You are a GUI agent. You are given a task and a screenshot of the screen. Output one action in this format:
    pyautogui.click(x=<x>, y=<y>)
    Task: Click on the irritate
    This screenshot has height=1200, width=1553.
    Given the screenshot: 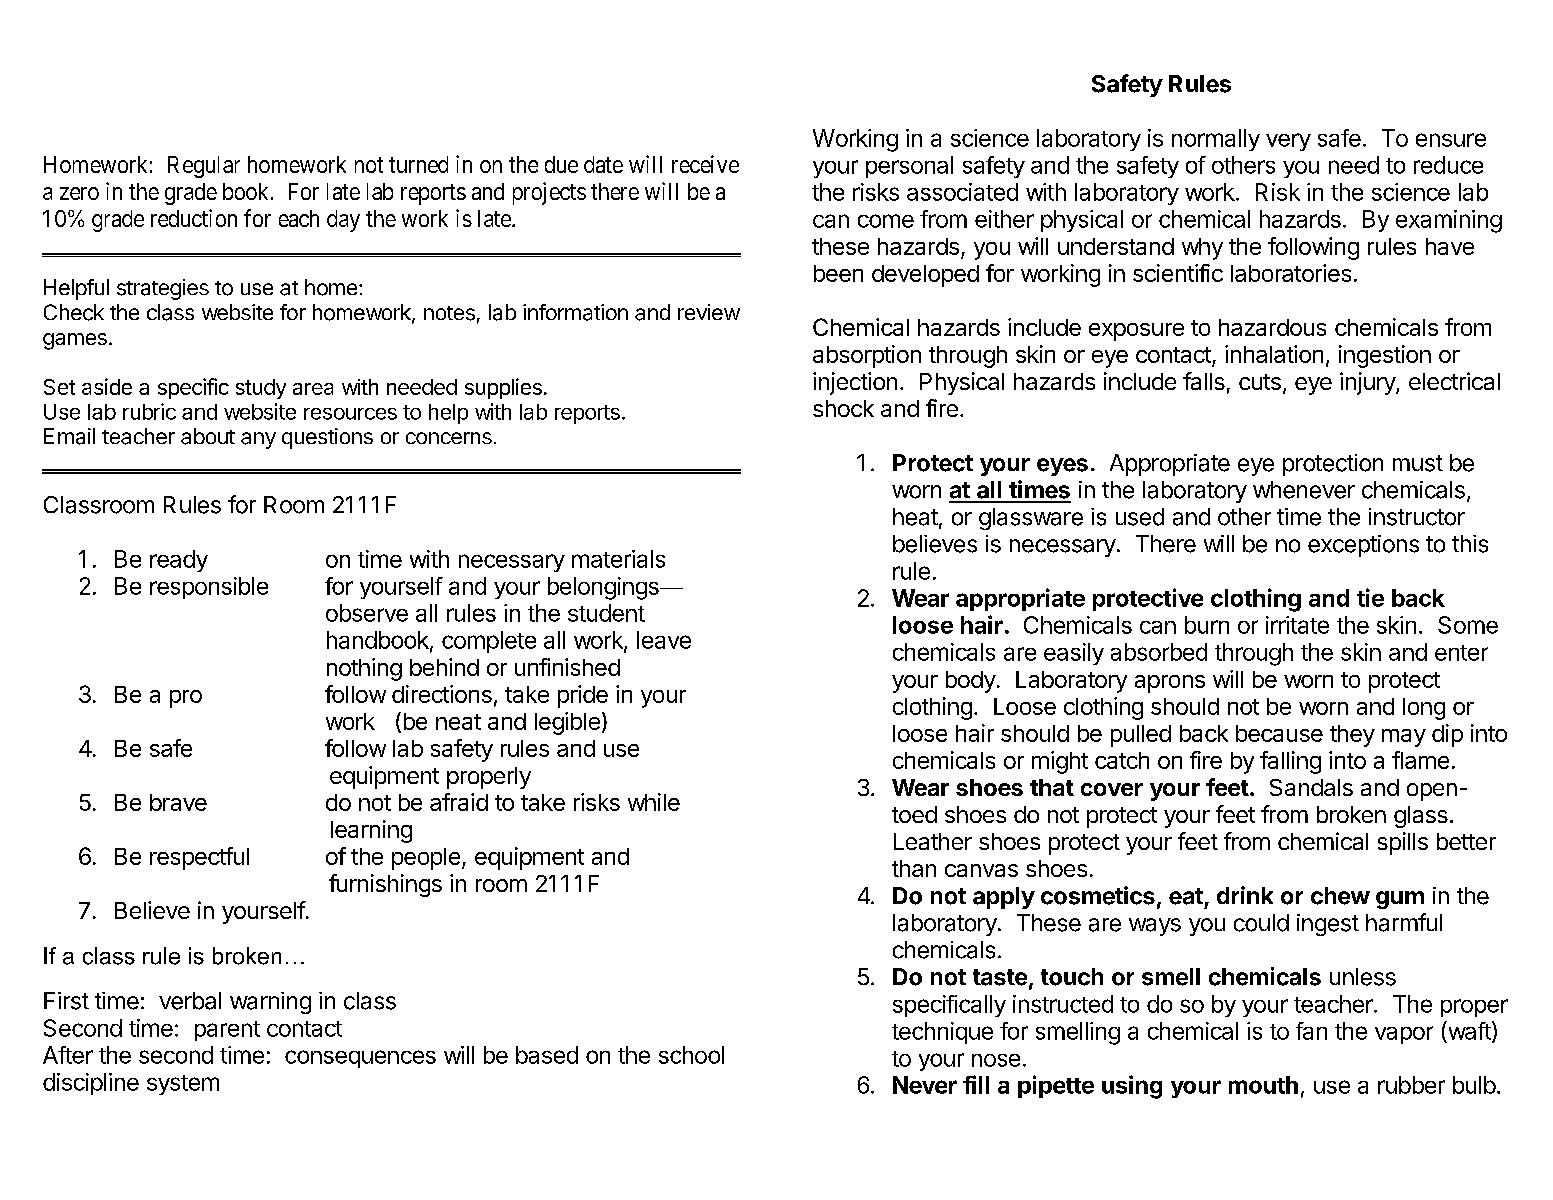 What is the action you would take?
    pyautogui.click(x=1297, y=625)
